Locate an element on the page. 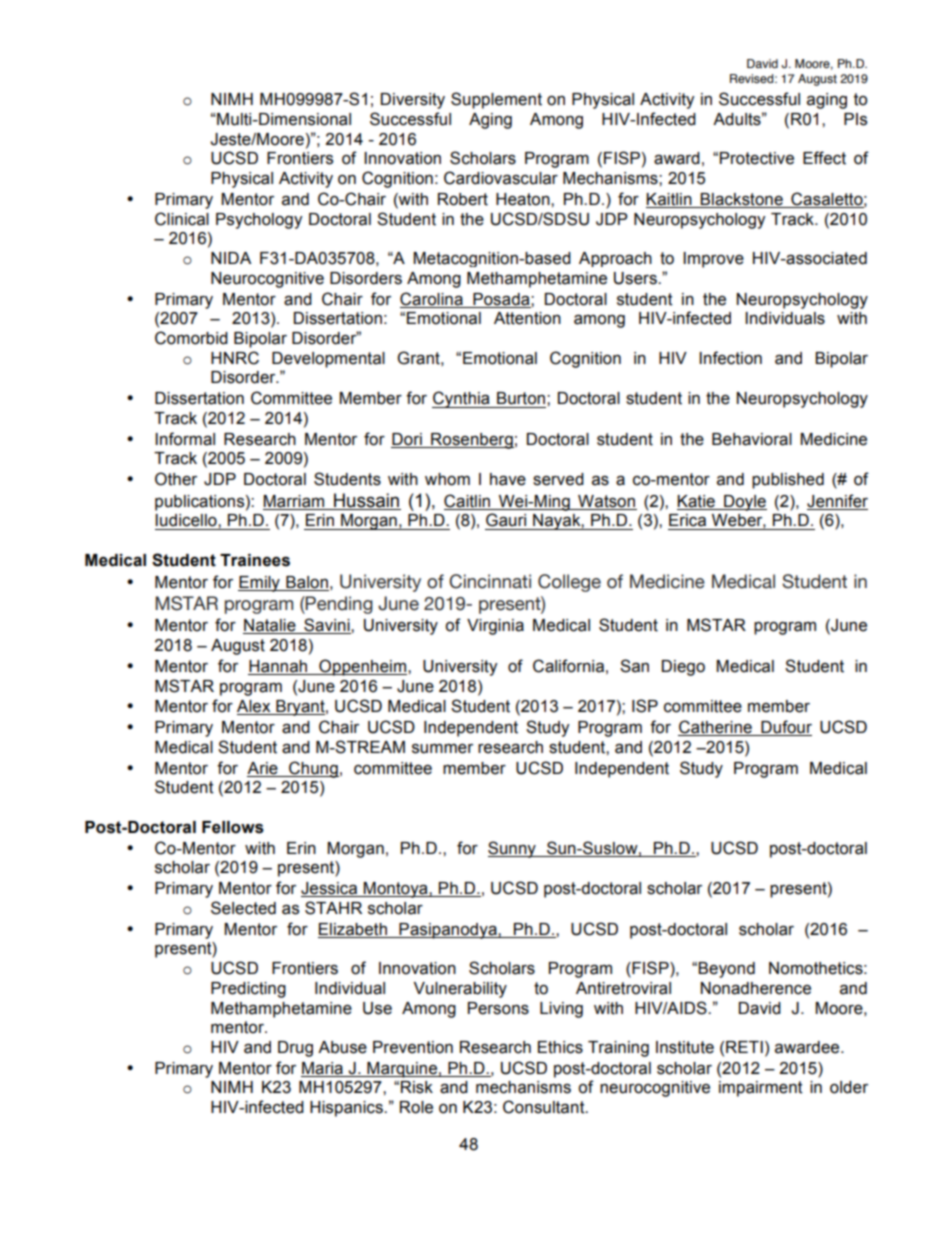 The image size is (952, 1233). Drug is located at coordinates (295, 1049).
